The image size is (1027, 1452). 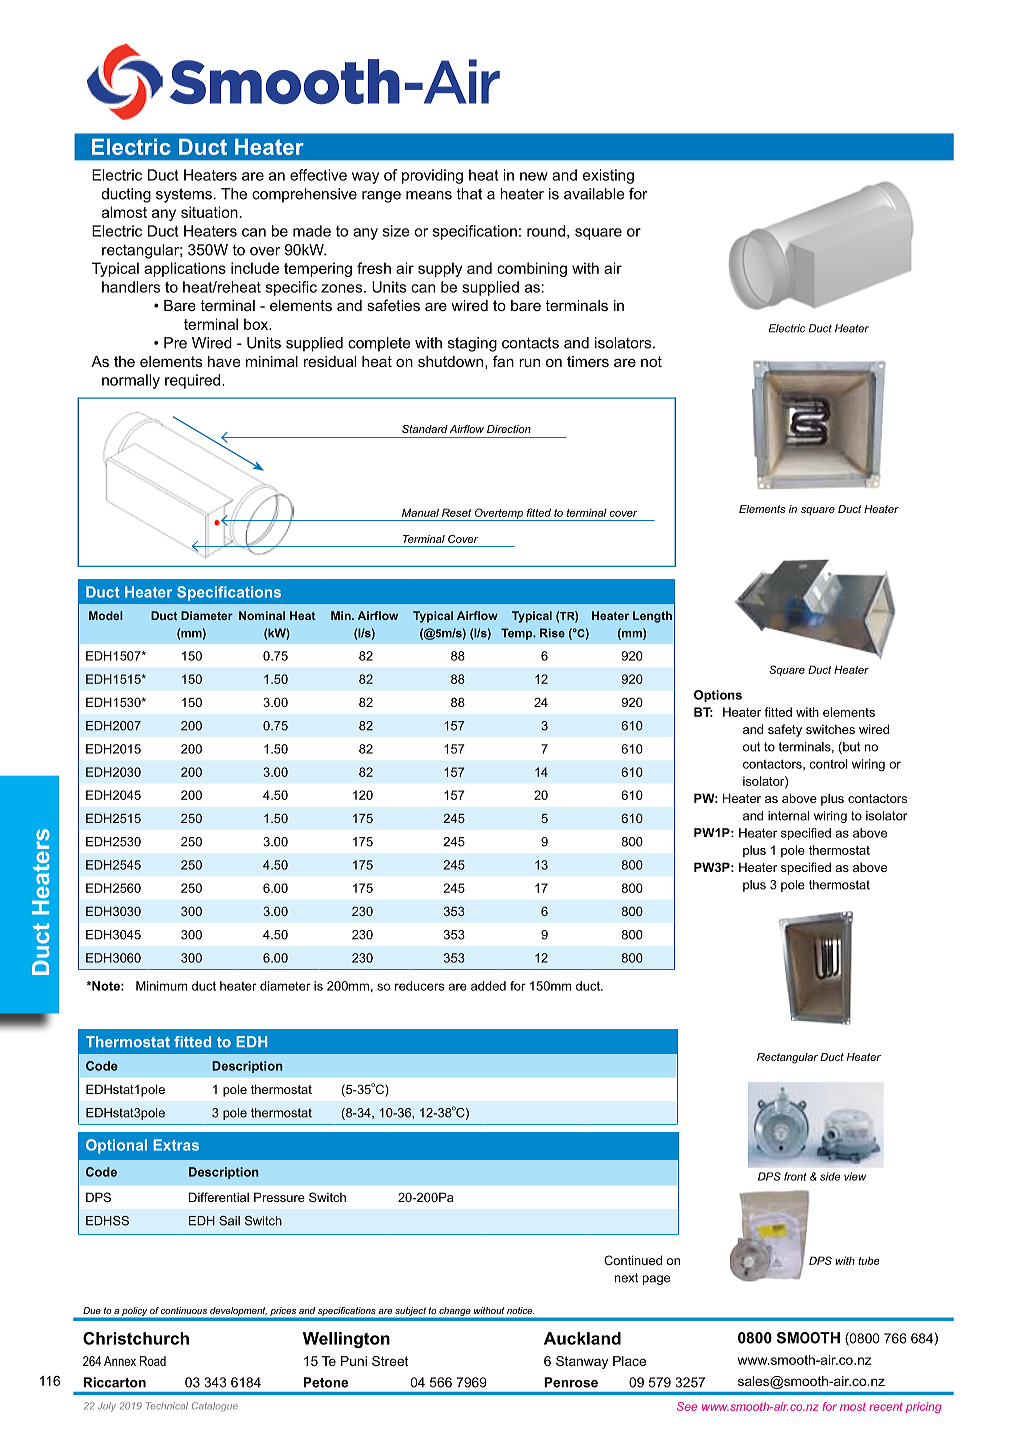 What do you see at coordinates (571, 1382) in the image?
I see `Penrose` at bounding box center [571, 1382].
